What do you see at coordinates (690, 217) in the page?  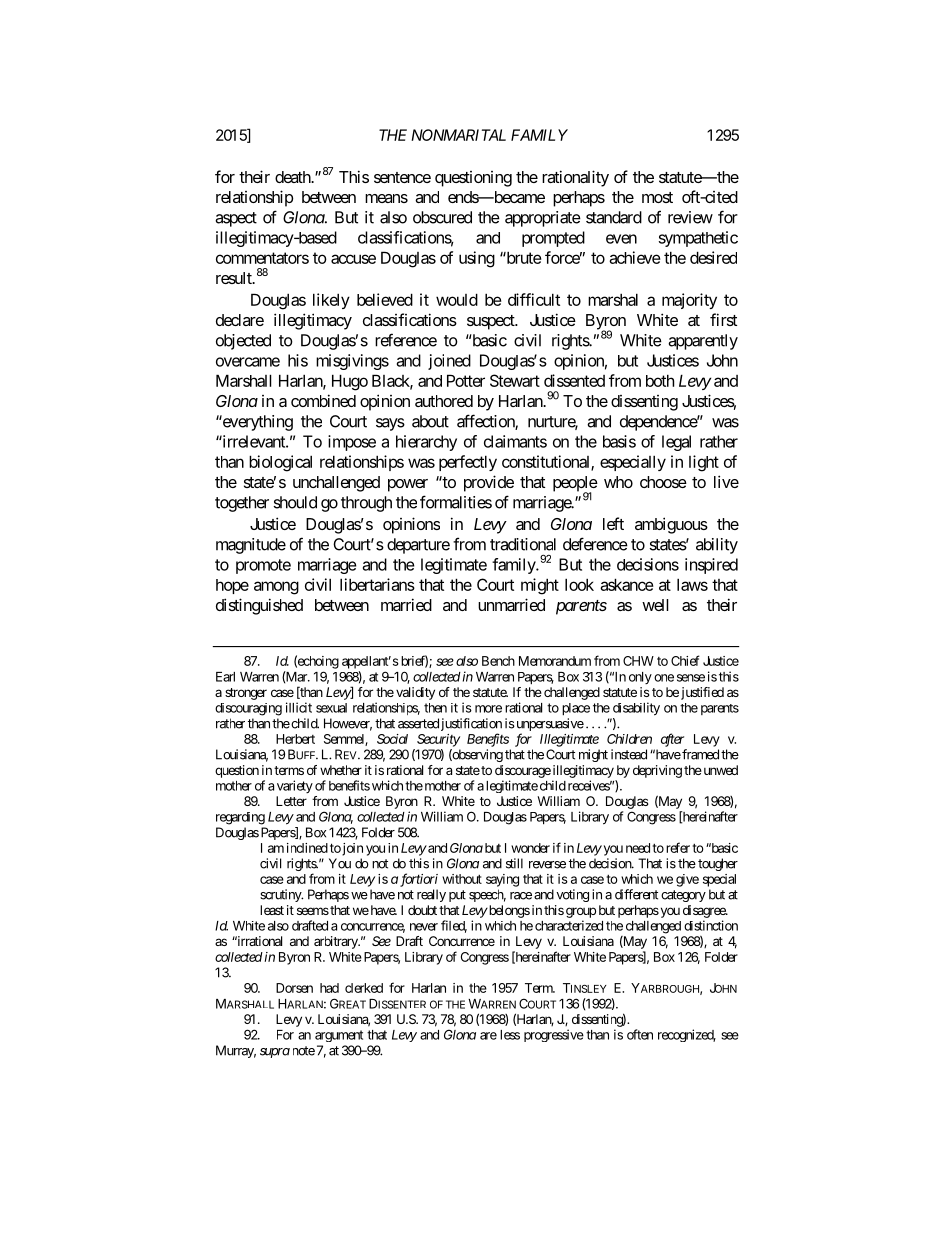 I see `review` at bounding box center [690, 217].
